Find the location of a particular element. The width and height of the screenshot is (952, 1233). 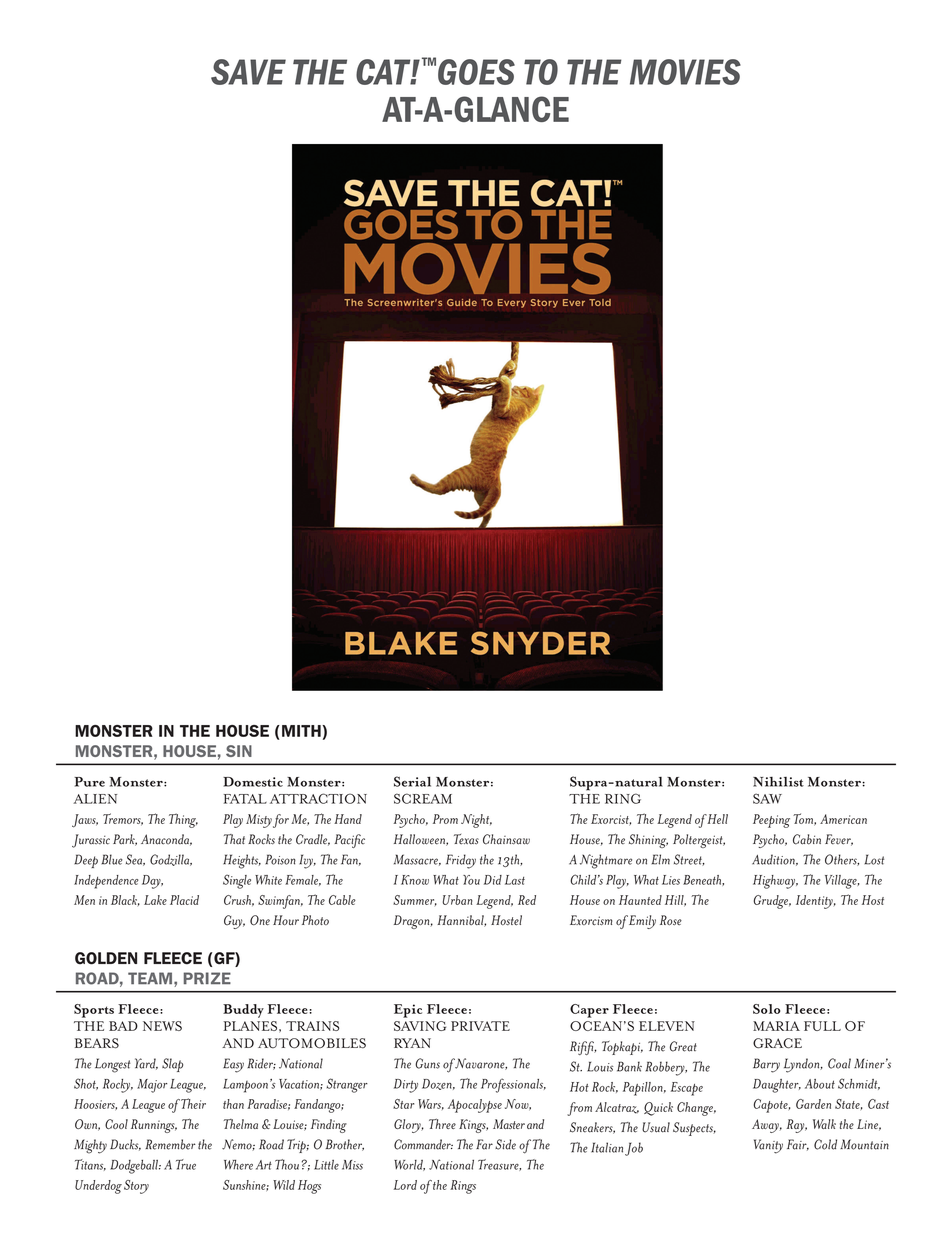

Nihilist is located at coordinates (778, 782).
